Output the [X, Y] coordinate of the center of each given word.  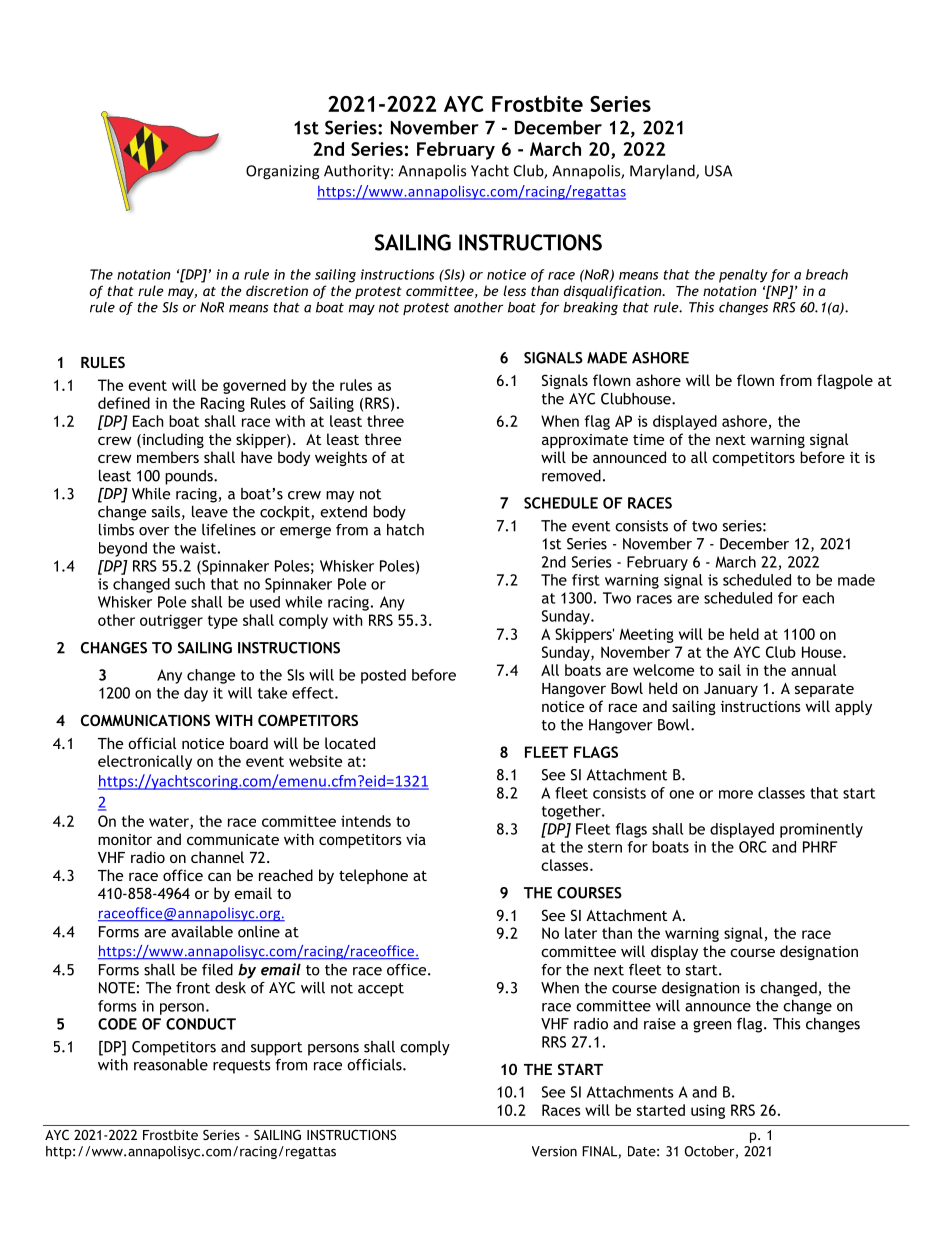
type [223, 622]
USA [718, 171]
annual [813, 670]
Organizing [282, 172]
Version [554, 1151]
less [514, 290]
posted [383, 676]
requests [242, 1067]
